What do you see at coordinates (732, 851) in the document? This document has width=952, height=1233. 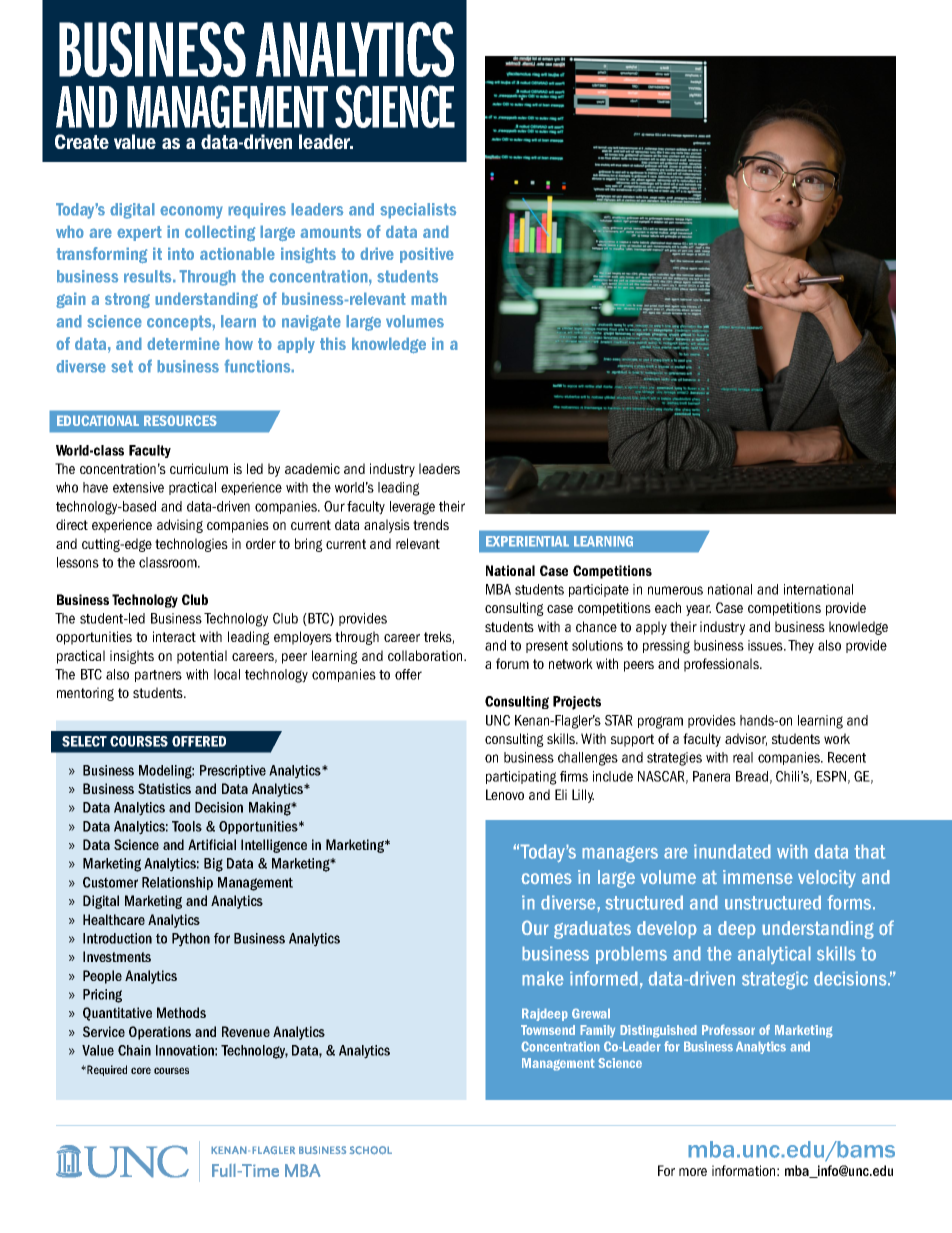 I see `inundated` at bounding box center [732, 851].
